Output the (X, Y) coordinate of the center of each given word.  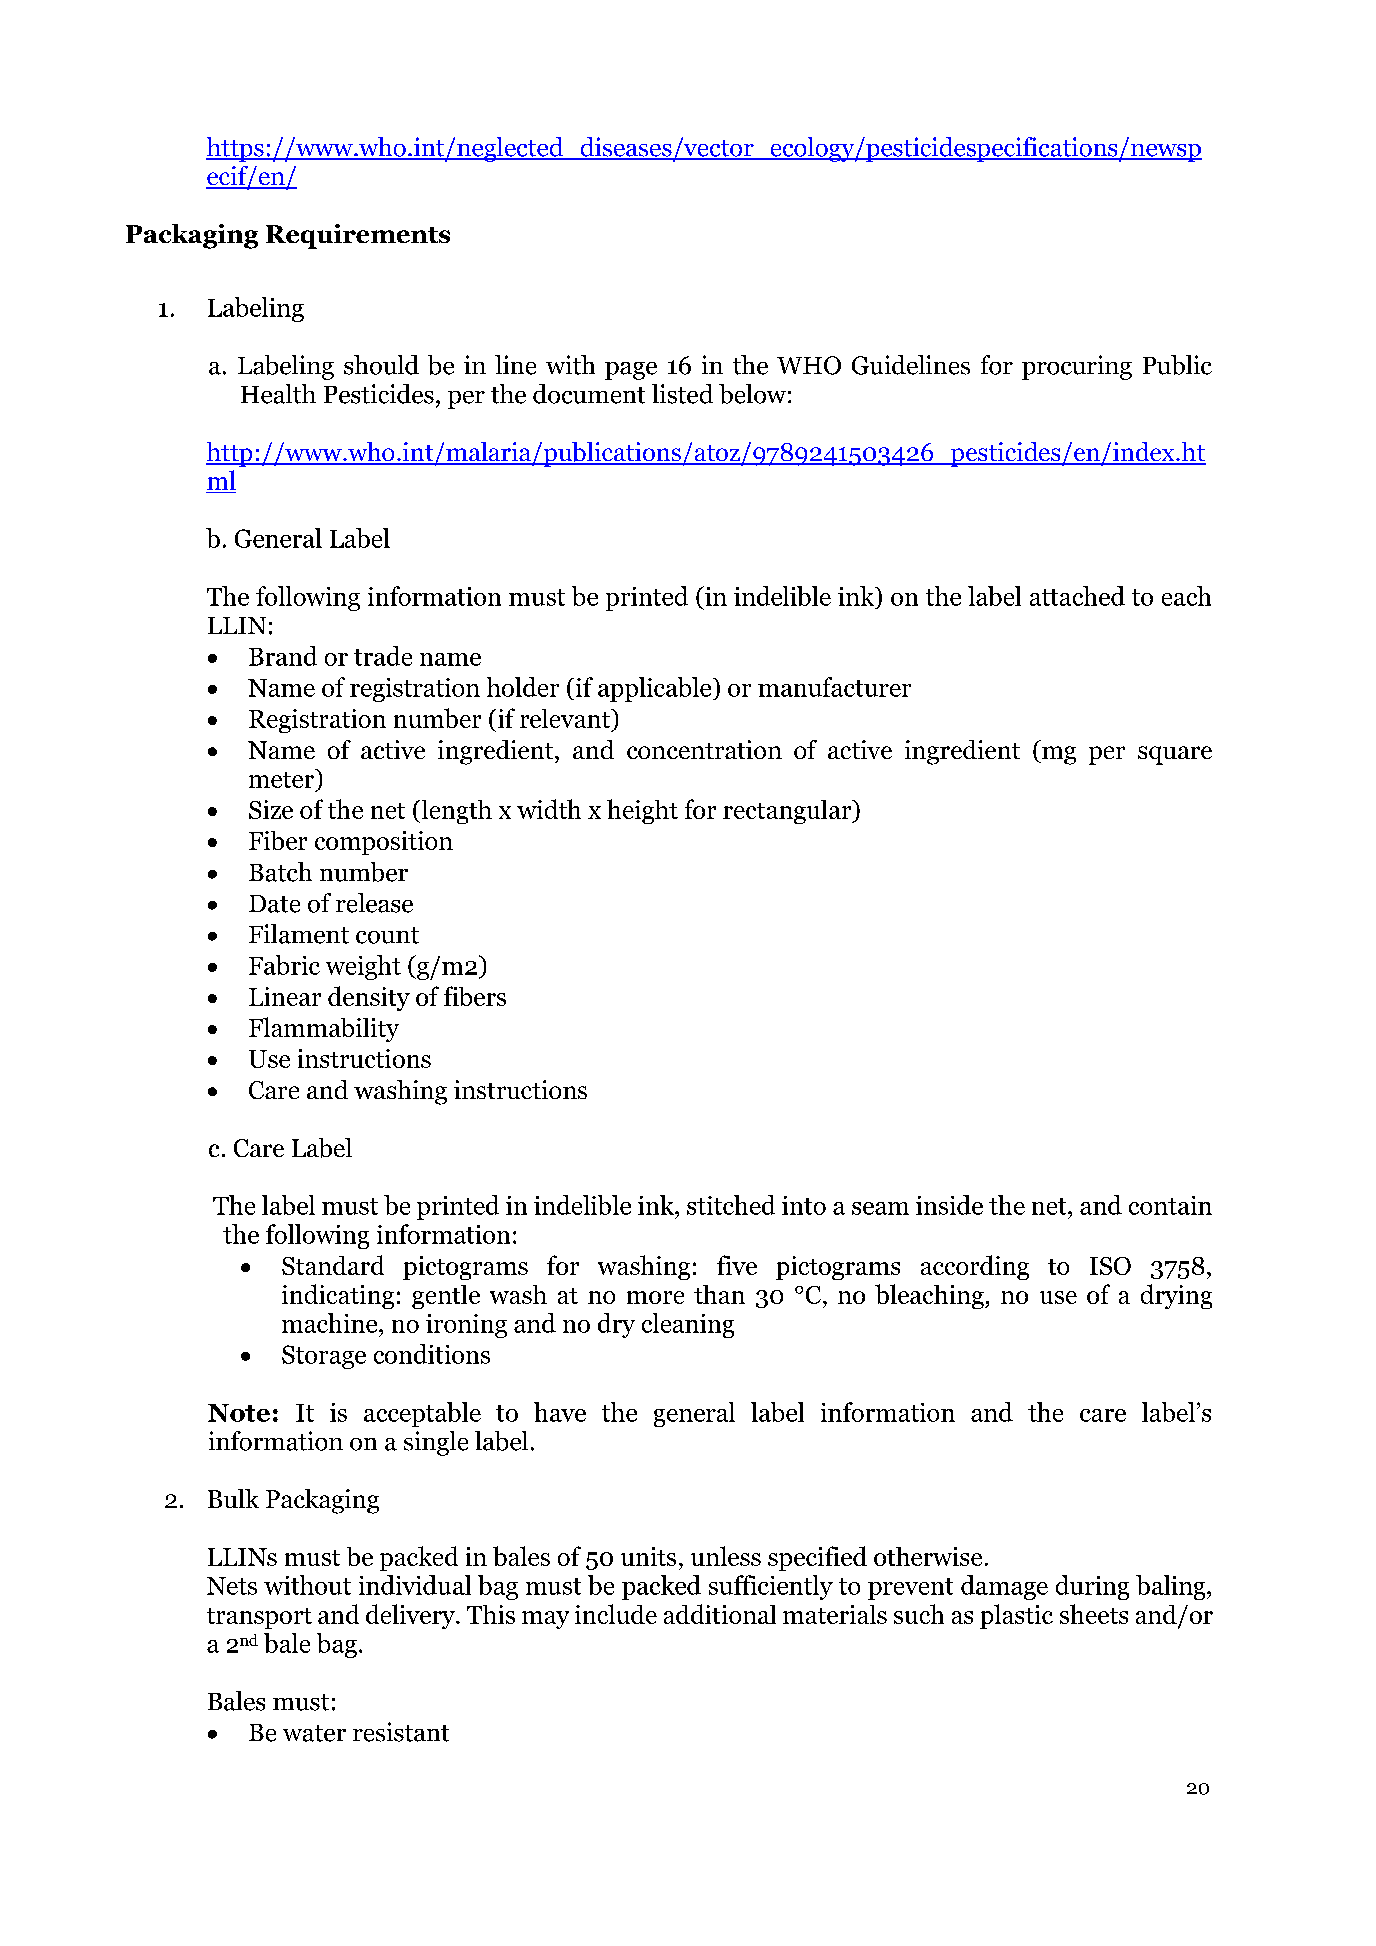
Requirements (358, 236)
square (1175, 755)
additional (720, 1614)
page (631, 371)
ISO (1110, 1266)
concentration (704, 749)
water (314, 1733)
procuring (1077, 367)
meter (283, 778)
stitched (731, 1205)
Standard (333, 1265)
